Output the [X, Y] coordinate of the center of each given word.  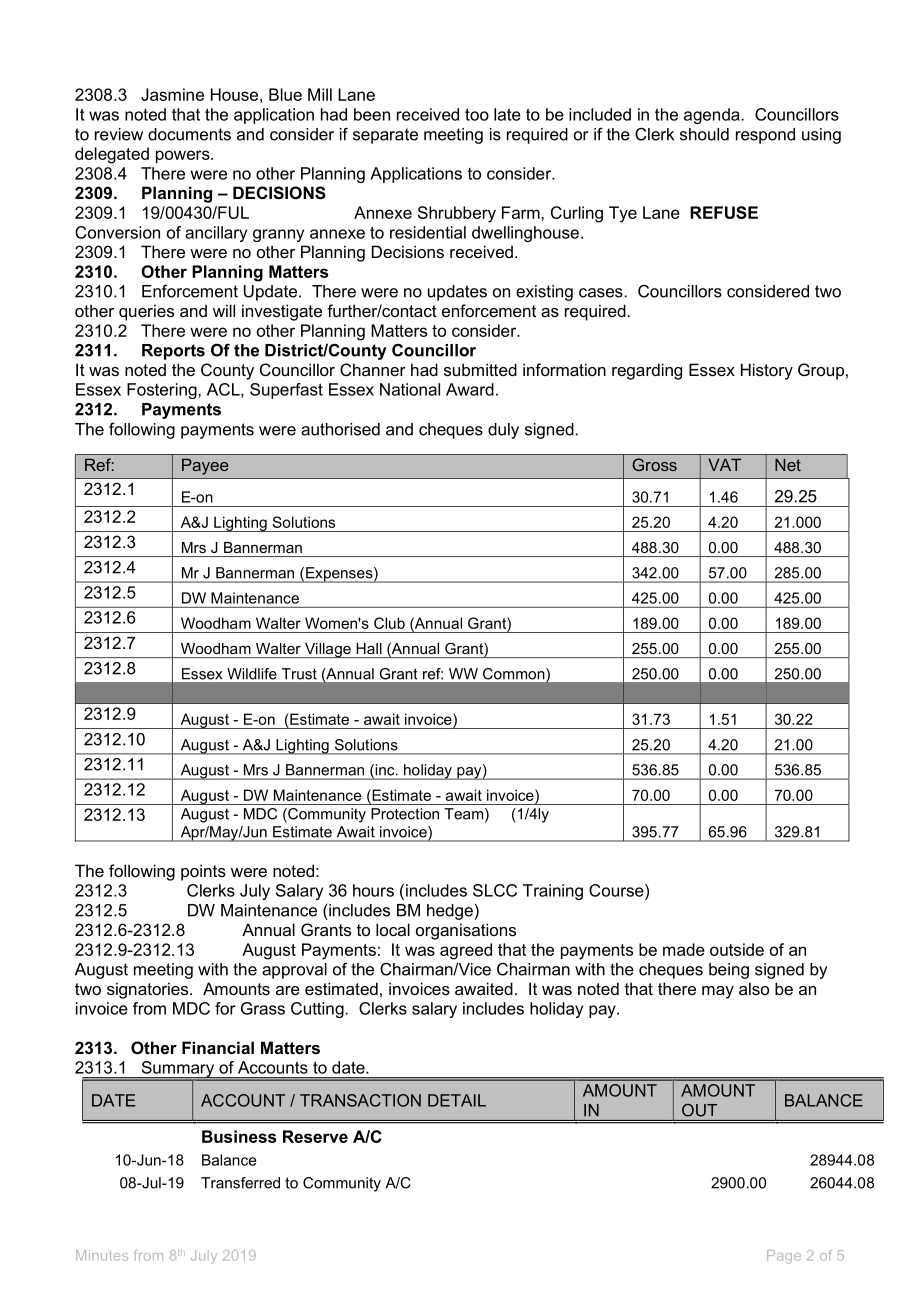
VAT [724, 464]
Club [389, 623]
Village [328, 650]
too [477, 114]
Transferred [240, 1183]
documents [189, 134]
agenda [712, 116]
